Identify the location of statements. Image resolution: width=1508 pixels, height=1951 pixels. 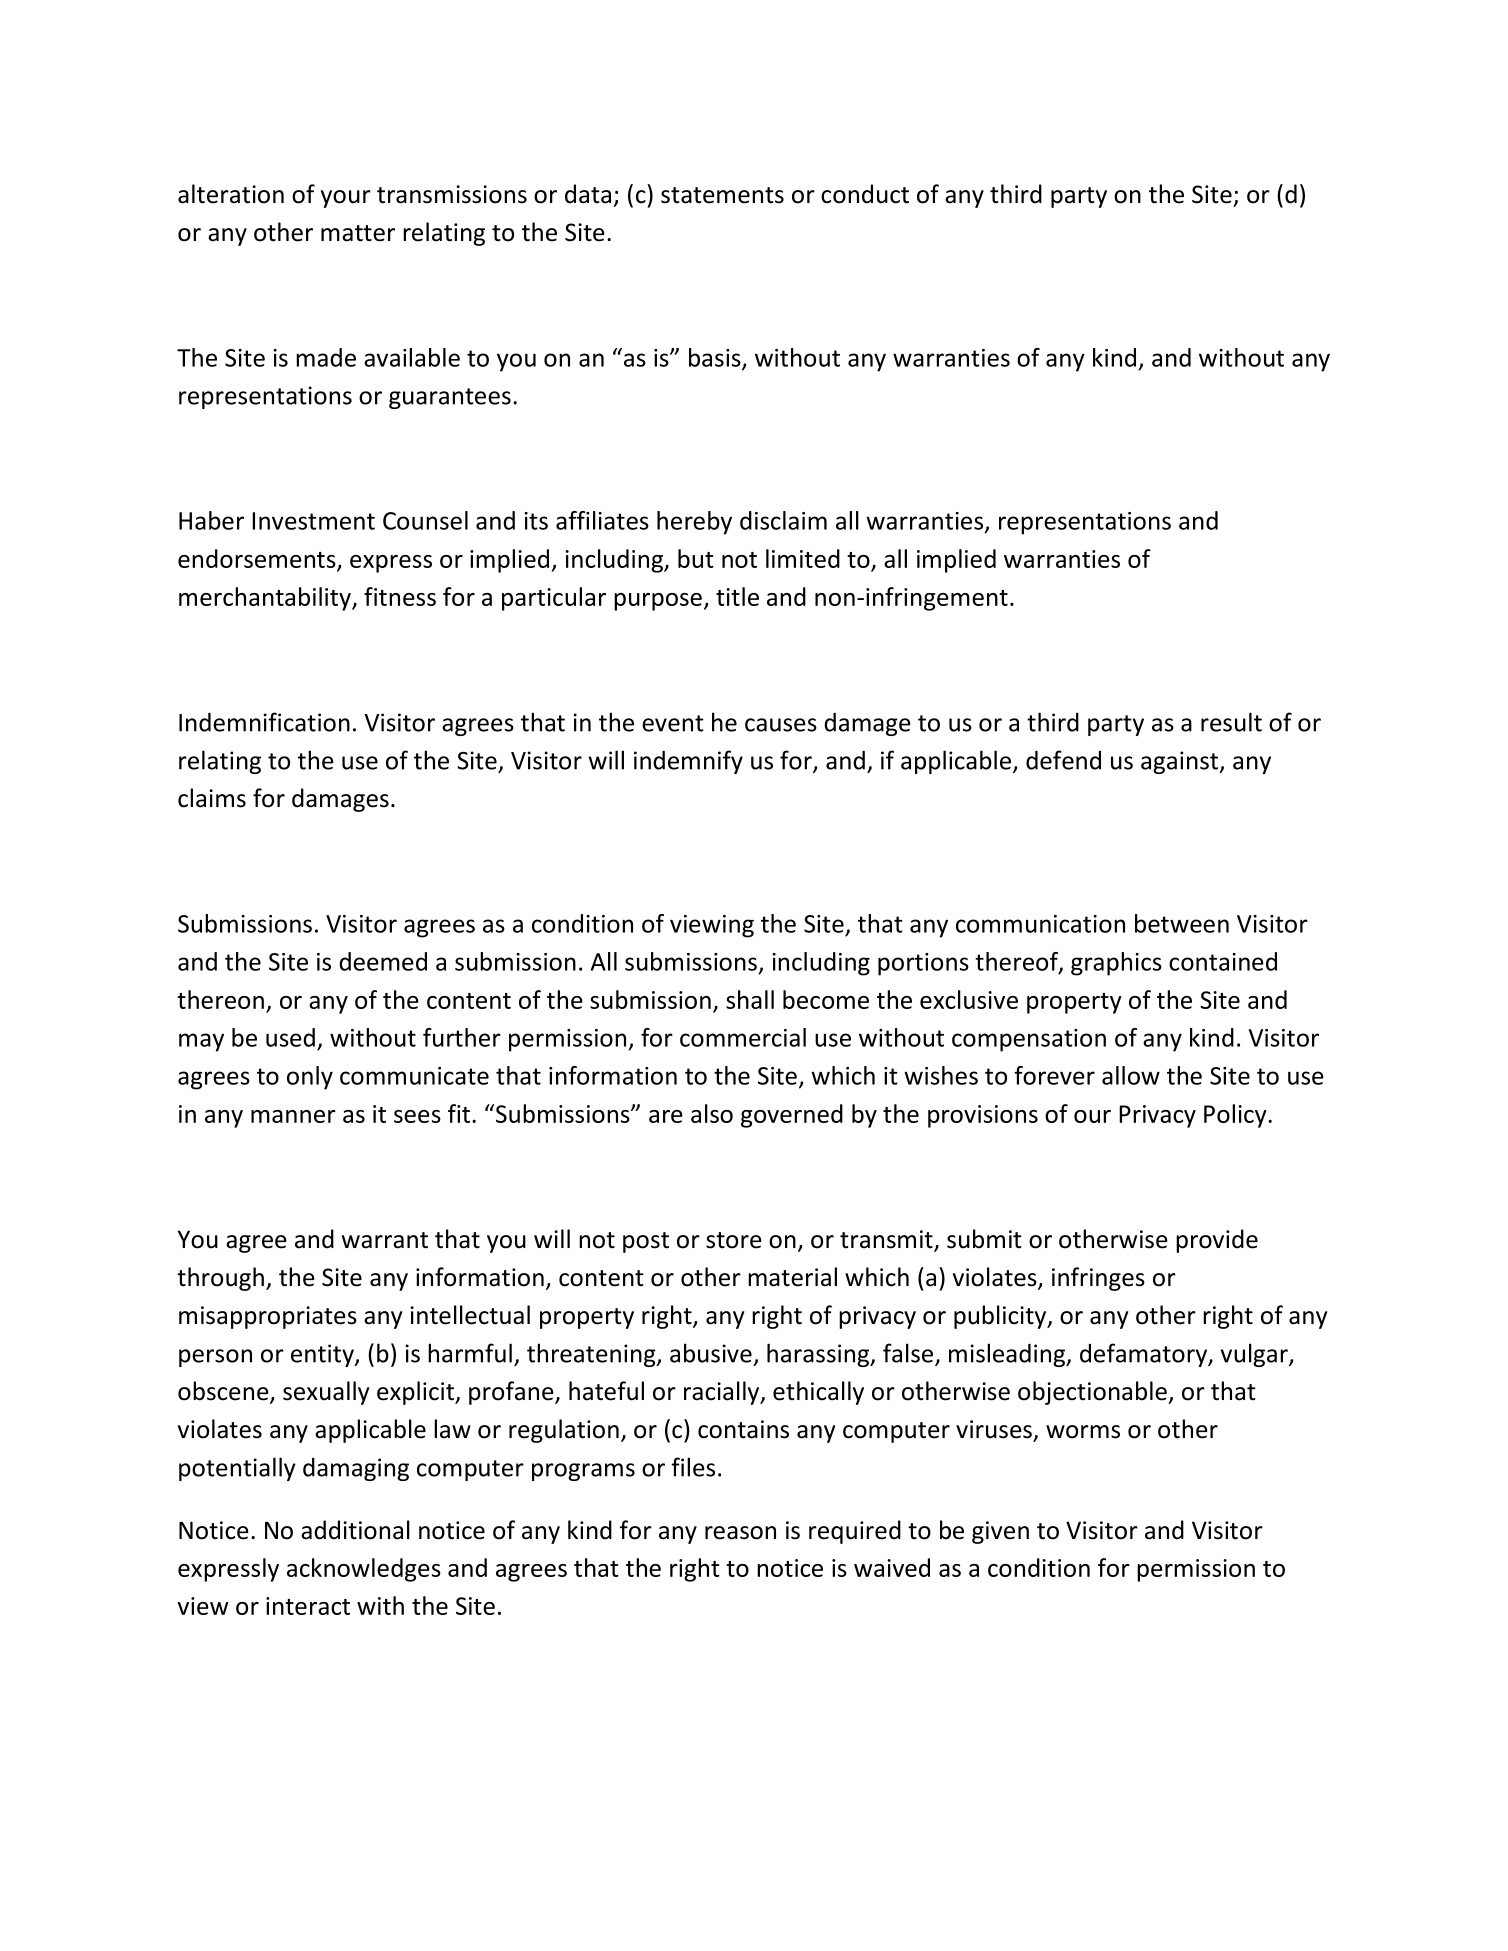
(722, 195).
